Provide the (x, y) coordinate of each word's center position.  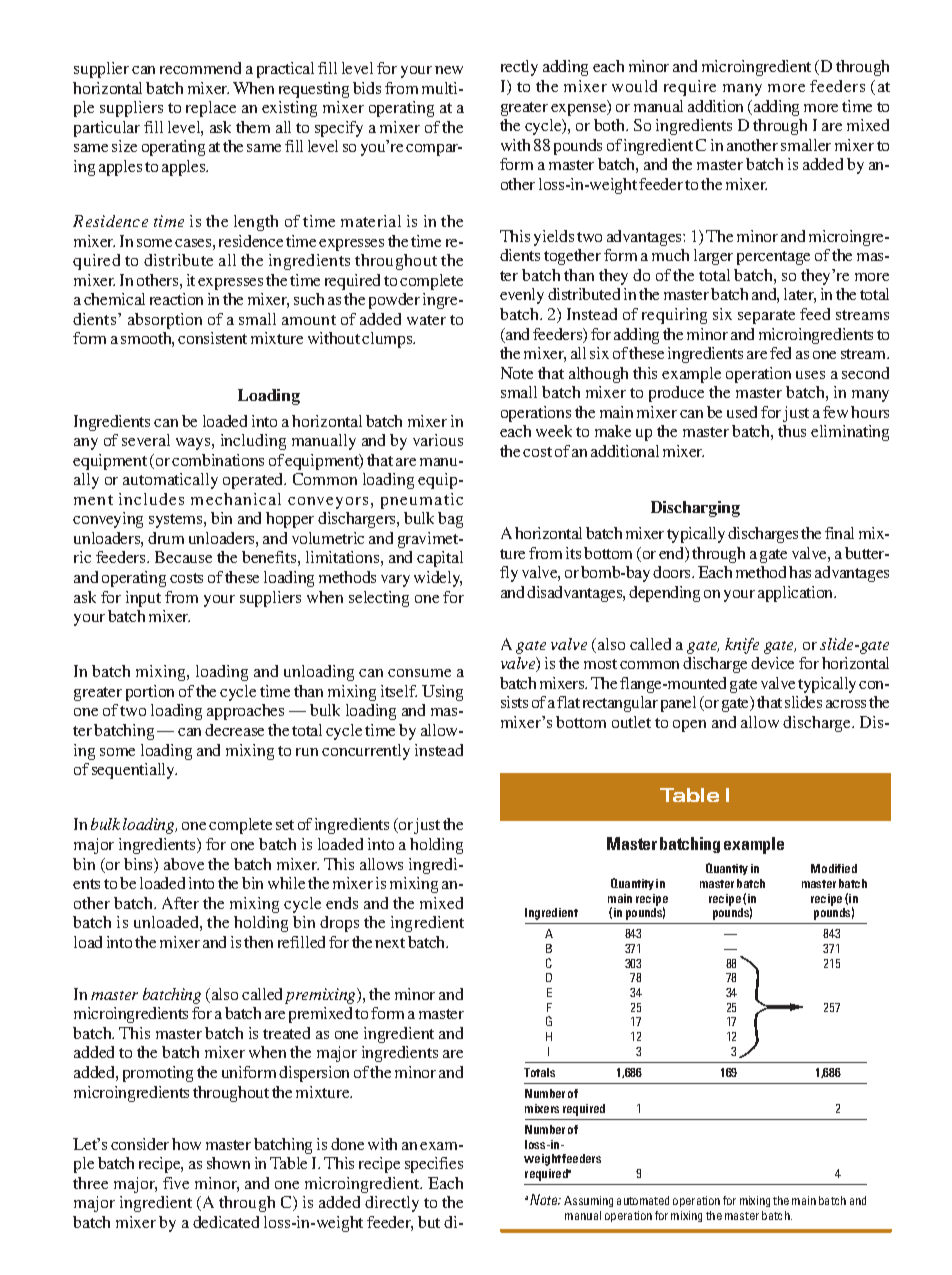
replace (211, 109)
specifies (434, 1165)
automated (643, 1200)
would (634, 86)
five (176, 1183)
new (449, 70)
